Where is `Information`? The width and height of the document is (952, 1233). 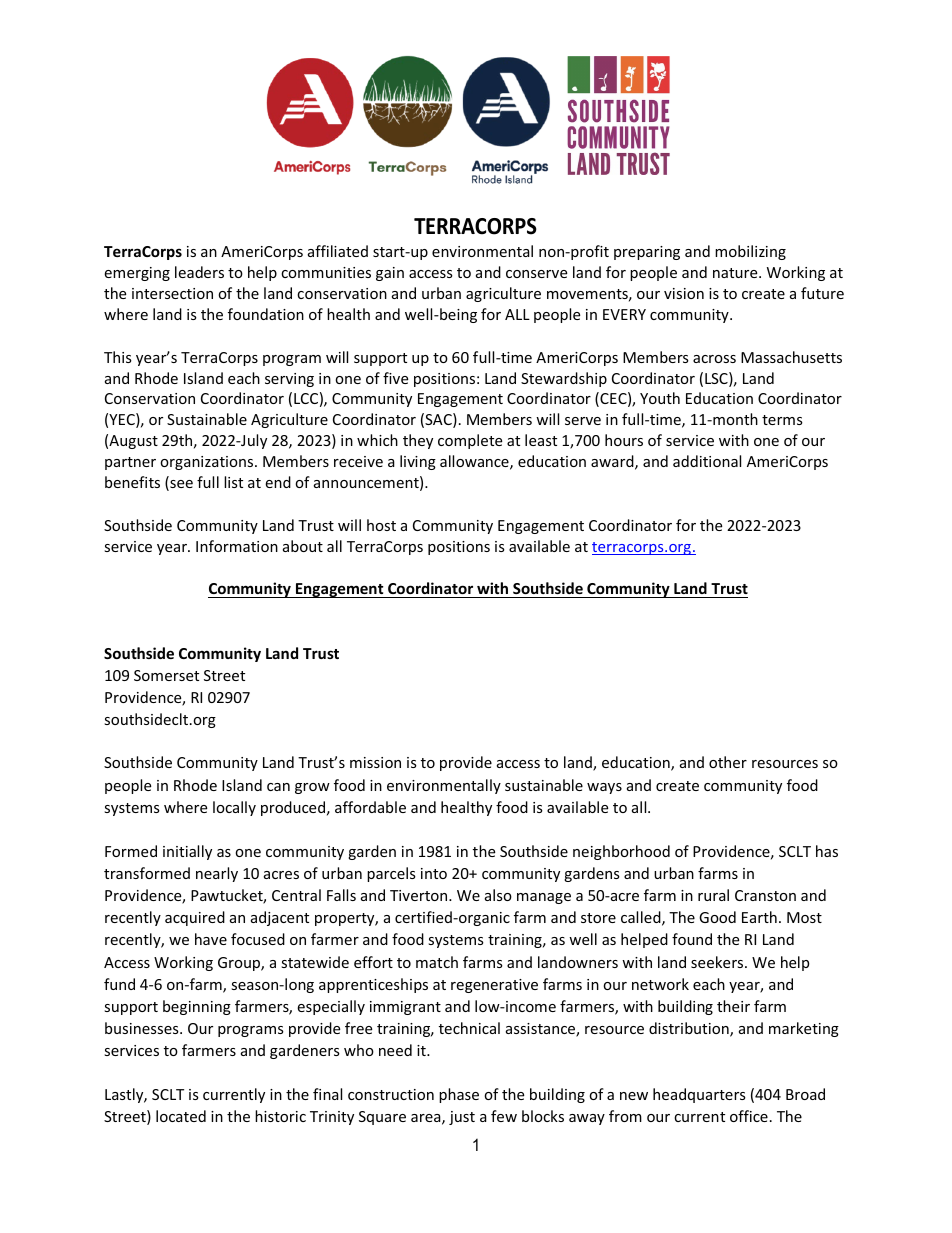
Information is located at coordinates (237, 546).
